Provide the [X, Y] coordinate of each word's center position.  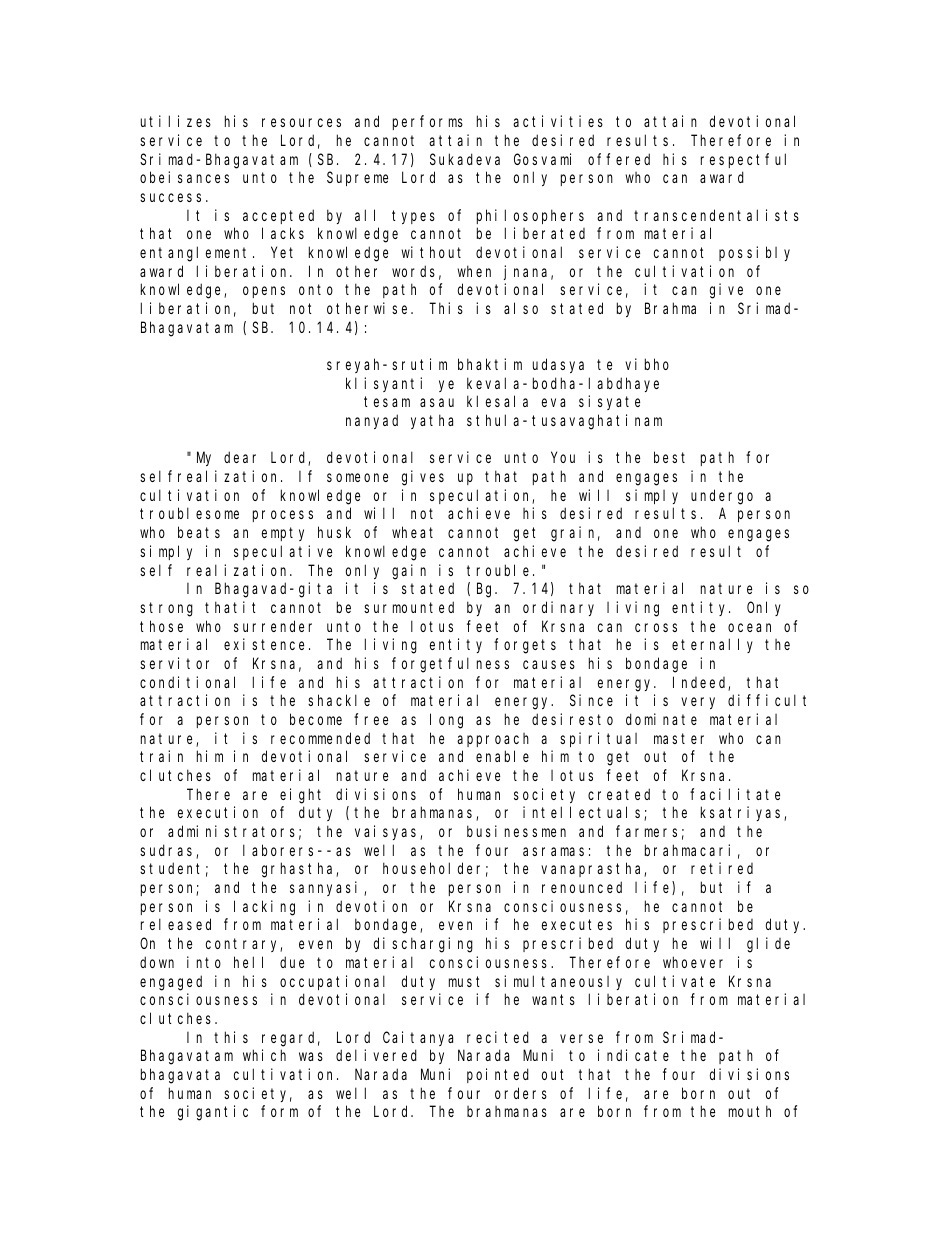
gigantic [213, 1113]
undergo [722, 497]
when [474, 271]
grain [575, 534]
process [283, 516]
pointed [498, 1075]
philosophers [530, 216]
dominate [661, 719]
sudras [168, 851]
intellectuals [584, 813]
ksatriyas [743, 813]
